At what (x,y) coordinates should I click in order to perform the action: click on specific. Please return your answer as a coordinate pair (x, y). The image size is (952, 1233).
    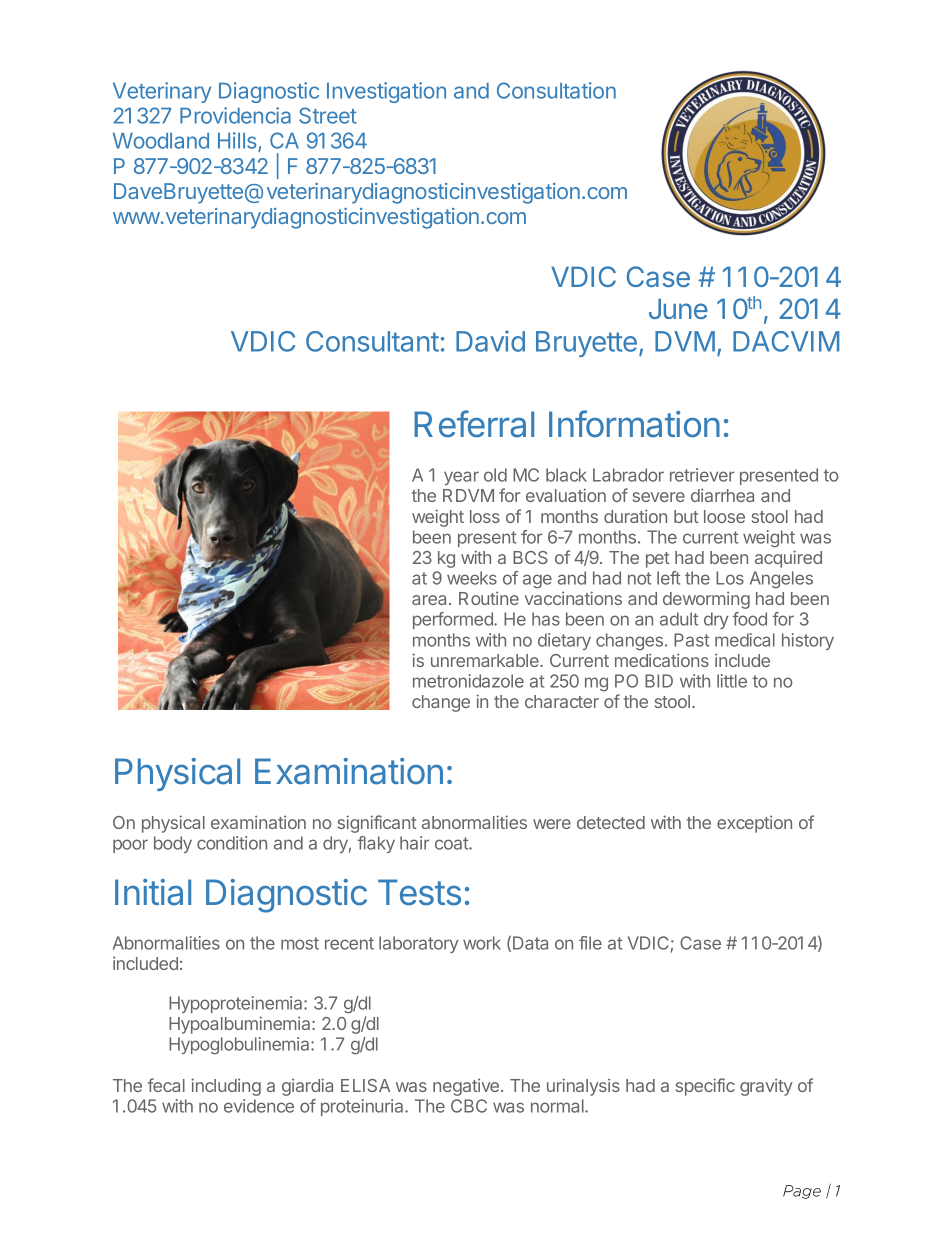
    Looking at the image, I should click on (705, 1087).
